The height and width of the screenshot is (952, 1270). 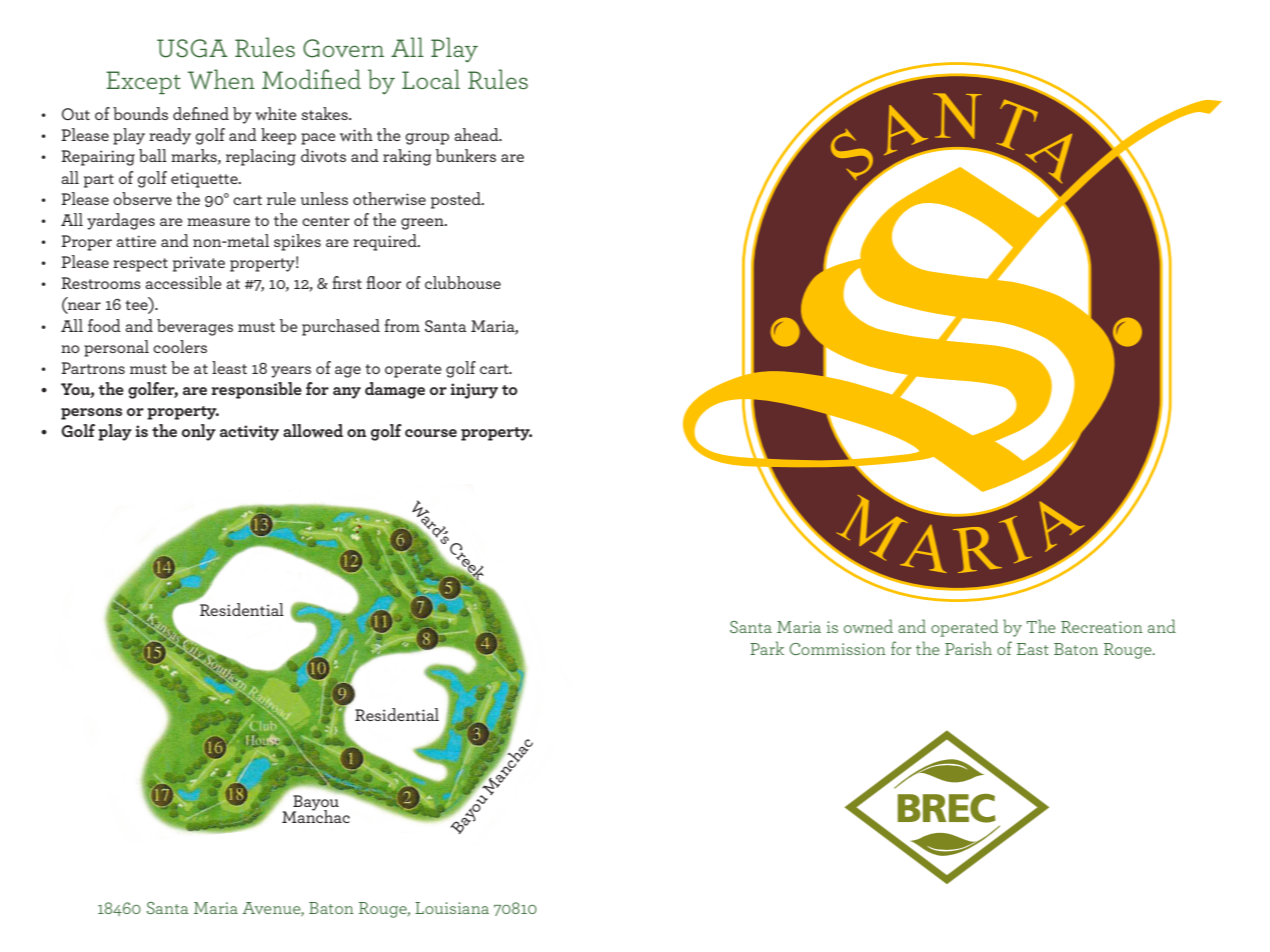 I want to click on Local, so click(x=431, y=79).
